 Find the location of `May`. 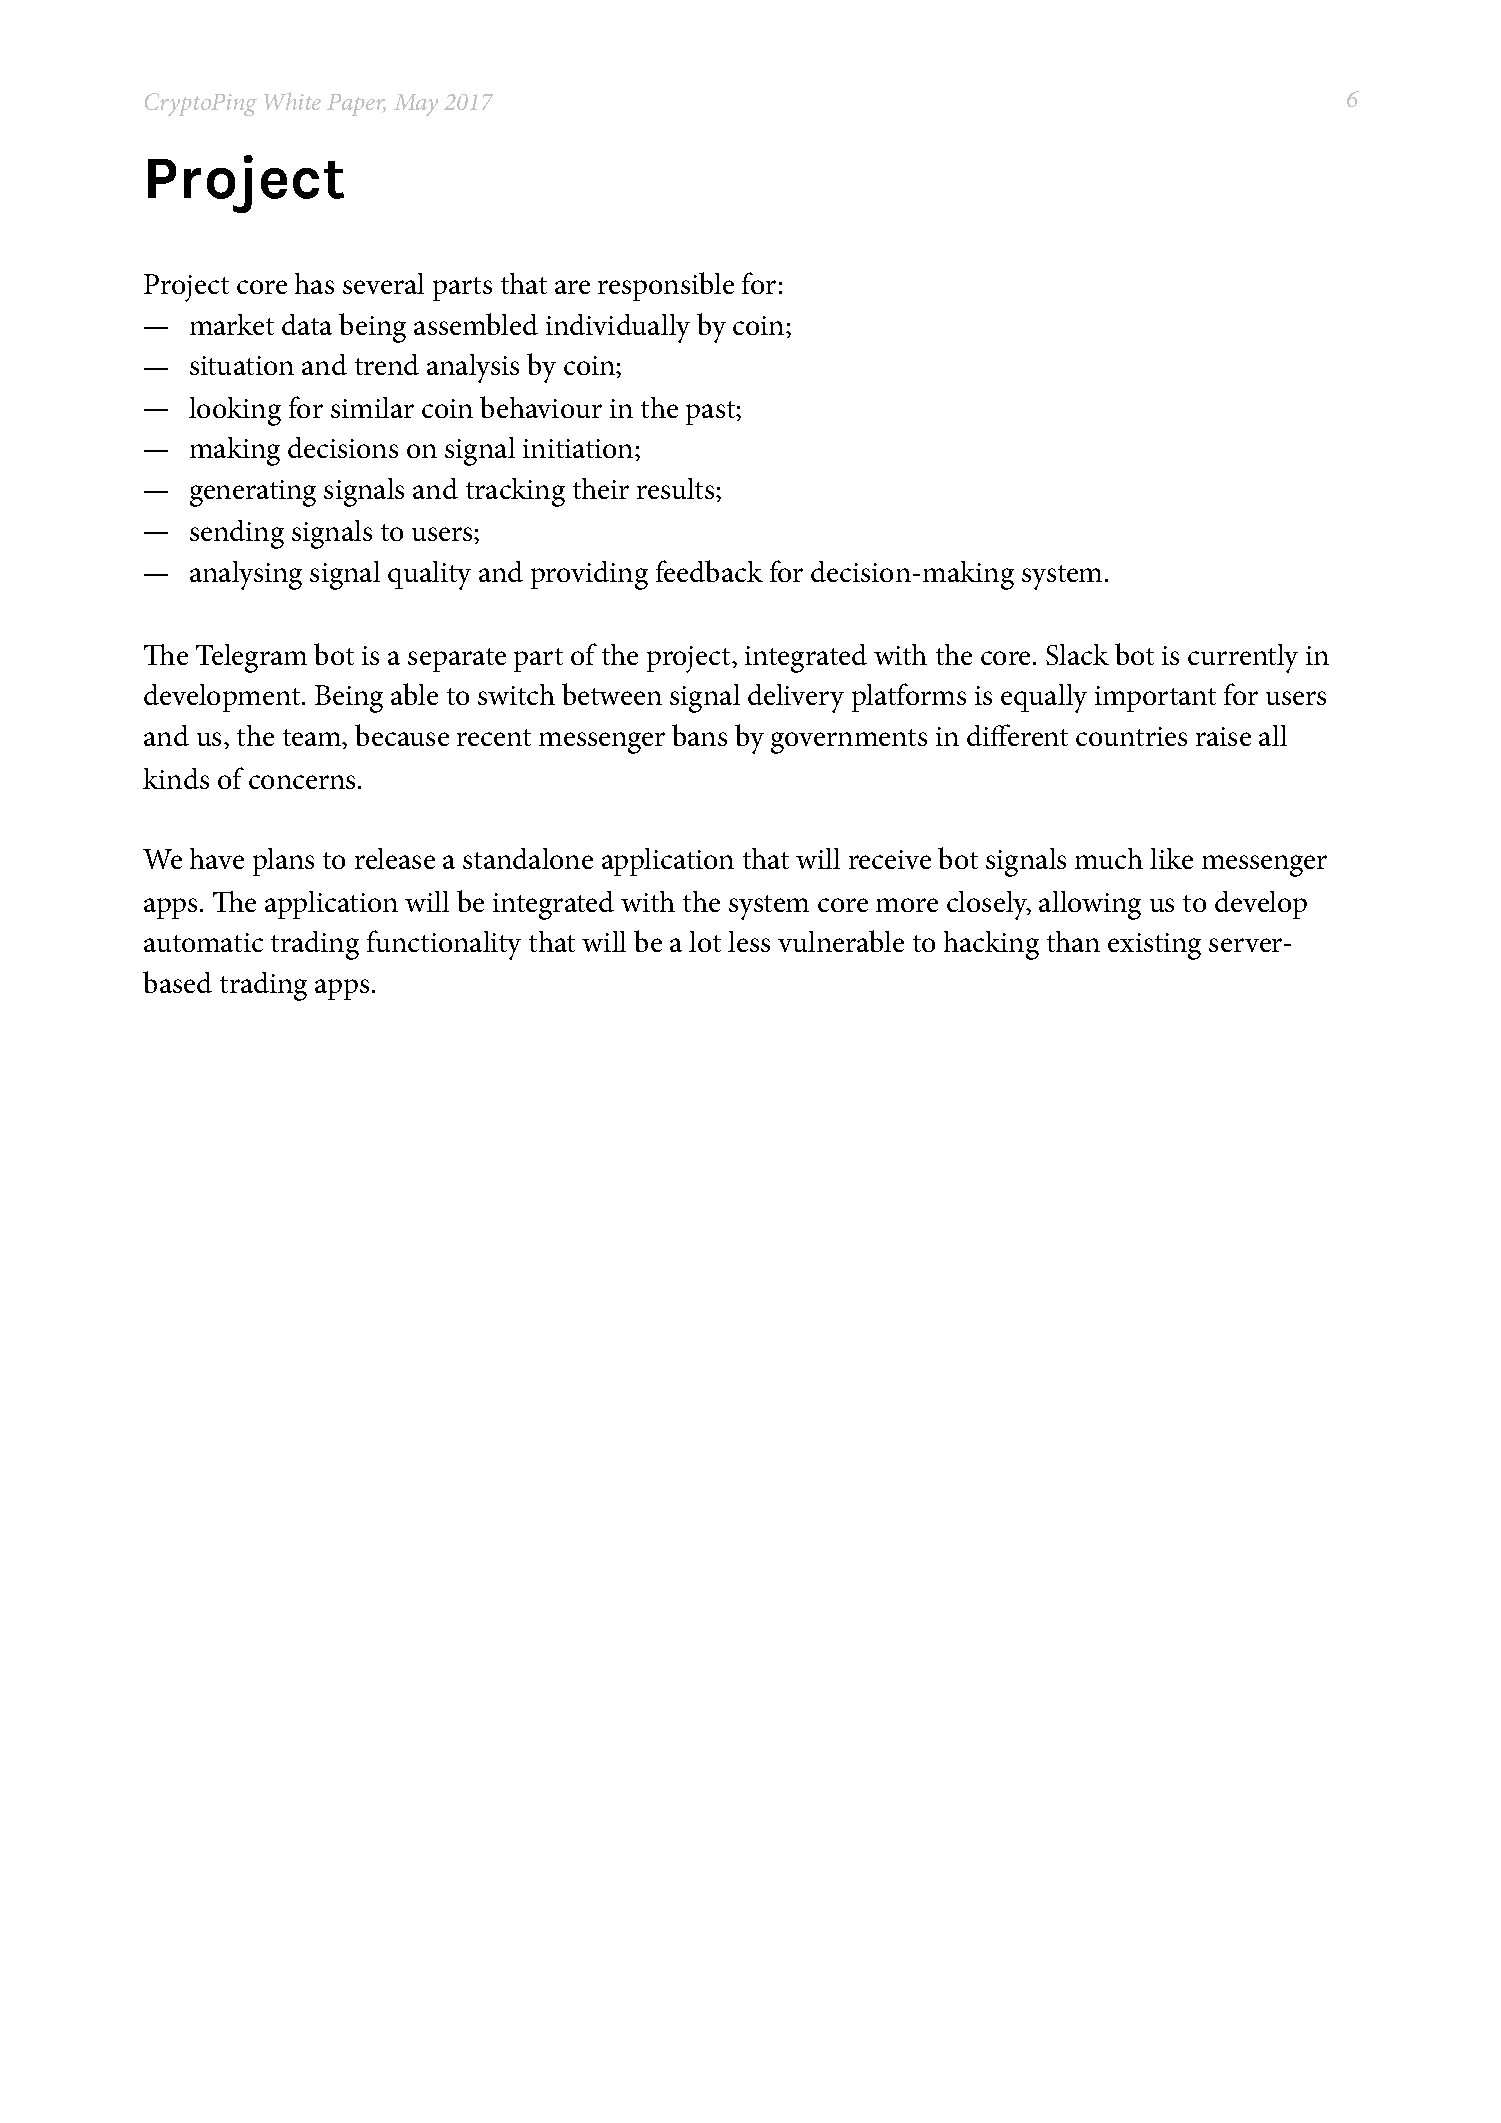

May is located at coordinates (416, 105).
